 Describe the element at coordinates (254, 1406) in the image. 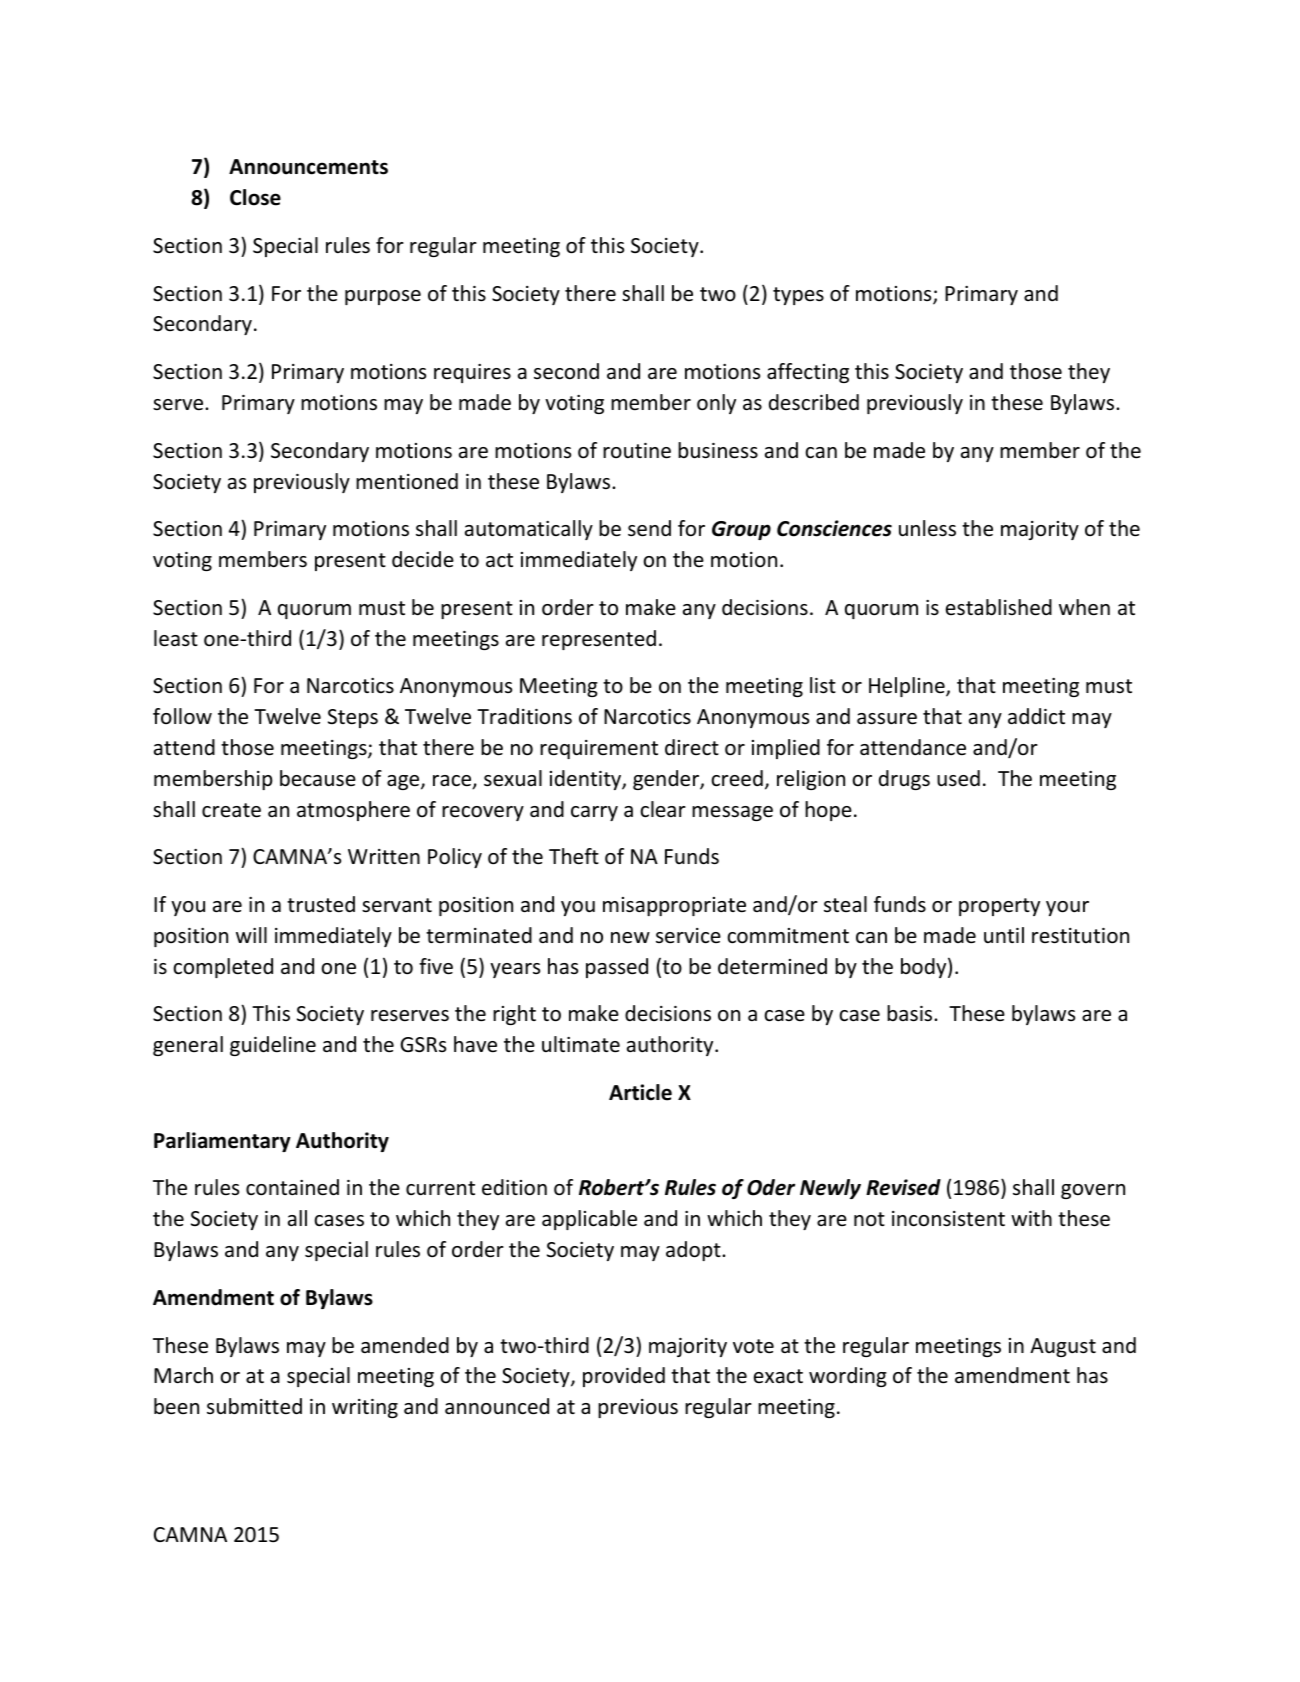

I see `submitted` at that location.
